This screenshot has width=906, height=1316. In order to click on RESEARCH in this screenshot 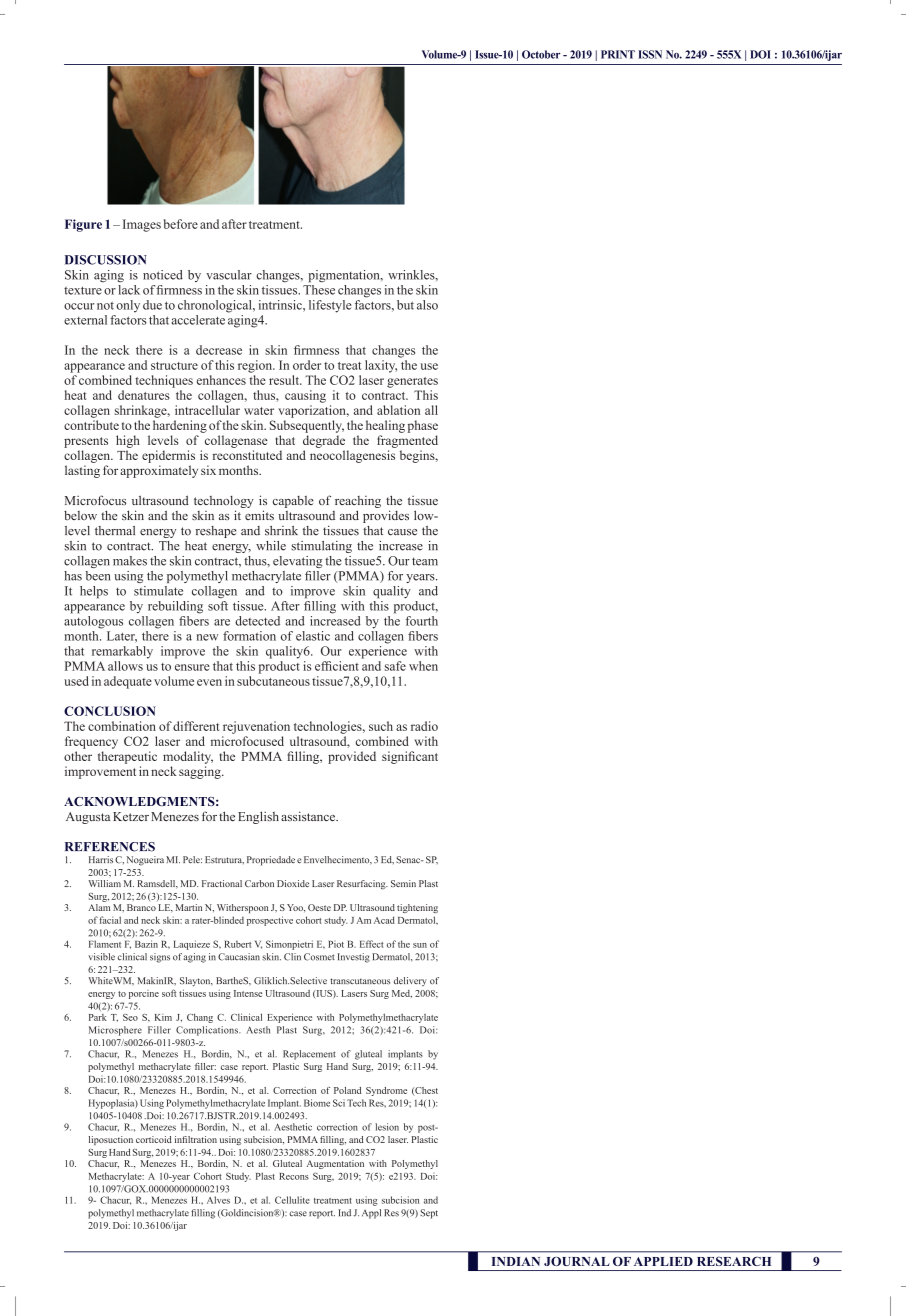, I will do `click(734, 1261)`.
